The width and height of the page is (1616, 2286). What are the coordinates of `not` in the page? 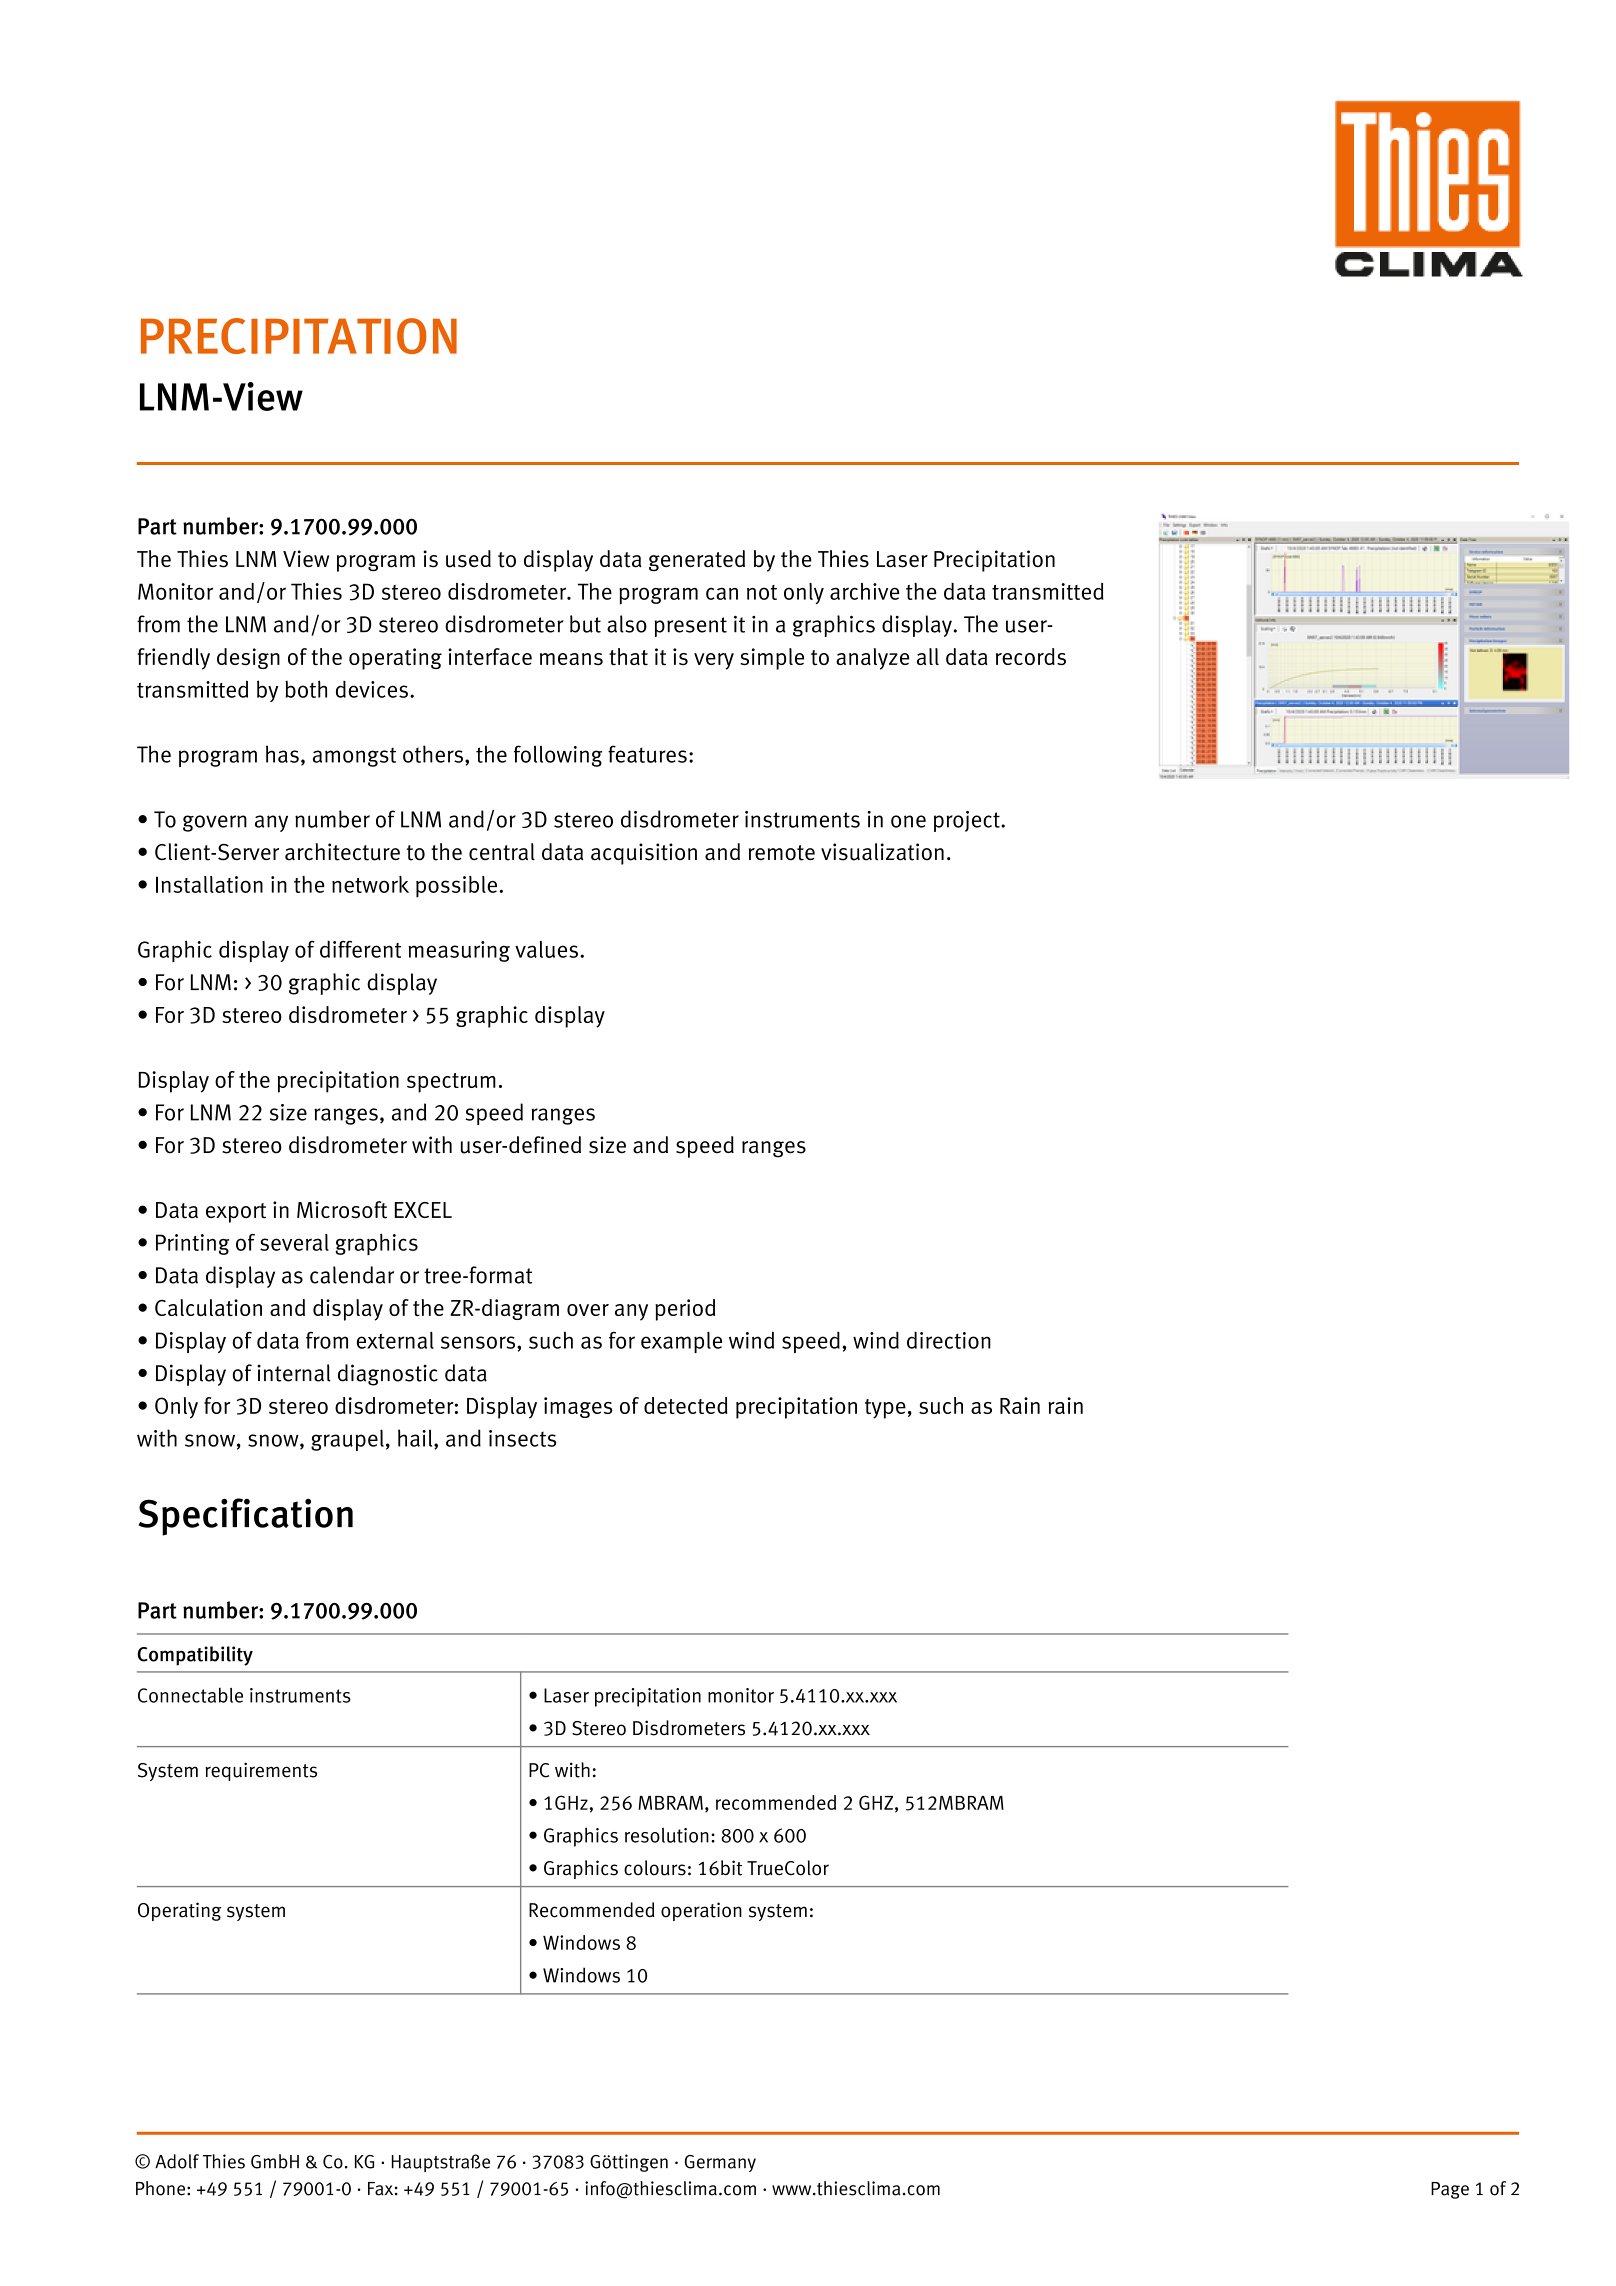 It's located at (762, 592).
